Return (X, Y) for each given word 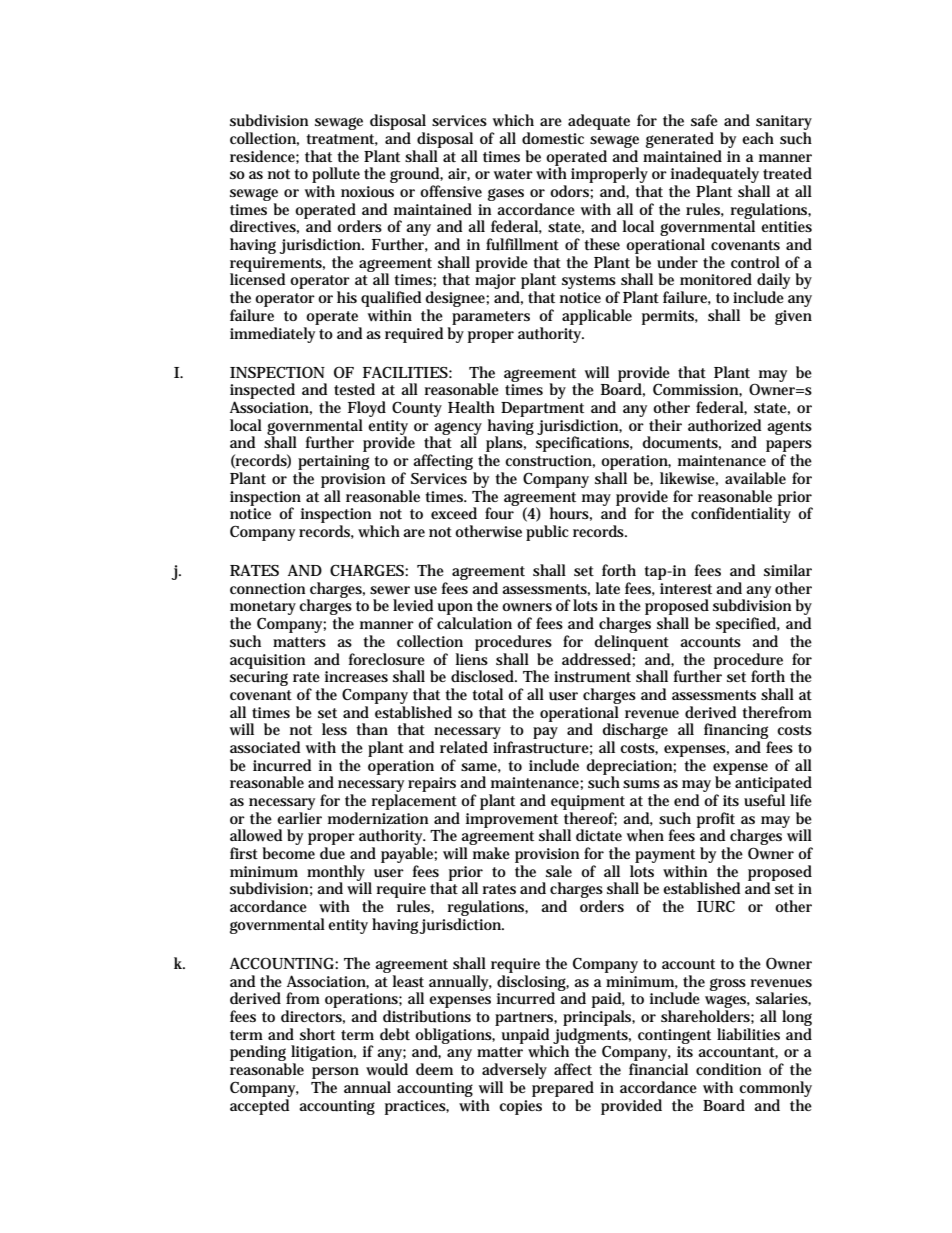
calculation (474, 623)
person (335, 1074)
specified (748, 625)
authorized (724, 425)
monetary (263, 609)
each (758, 138)
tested (354, 389)
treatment (342, 140)
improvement (512, 821)
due (332, 853)
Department (542, 409)
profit (717, 821)
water (513, 174)
